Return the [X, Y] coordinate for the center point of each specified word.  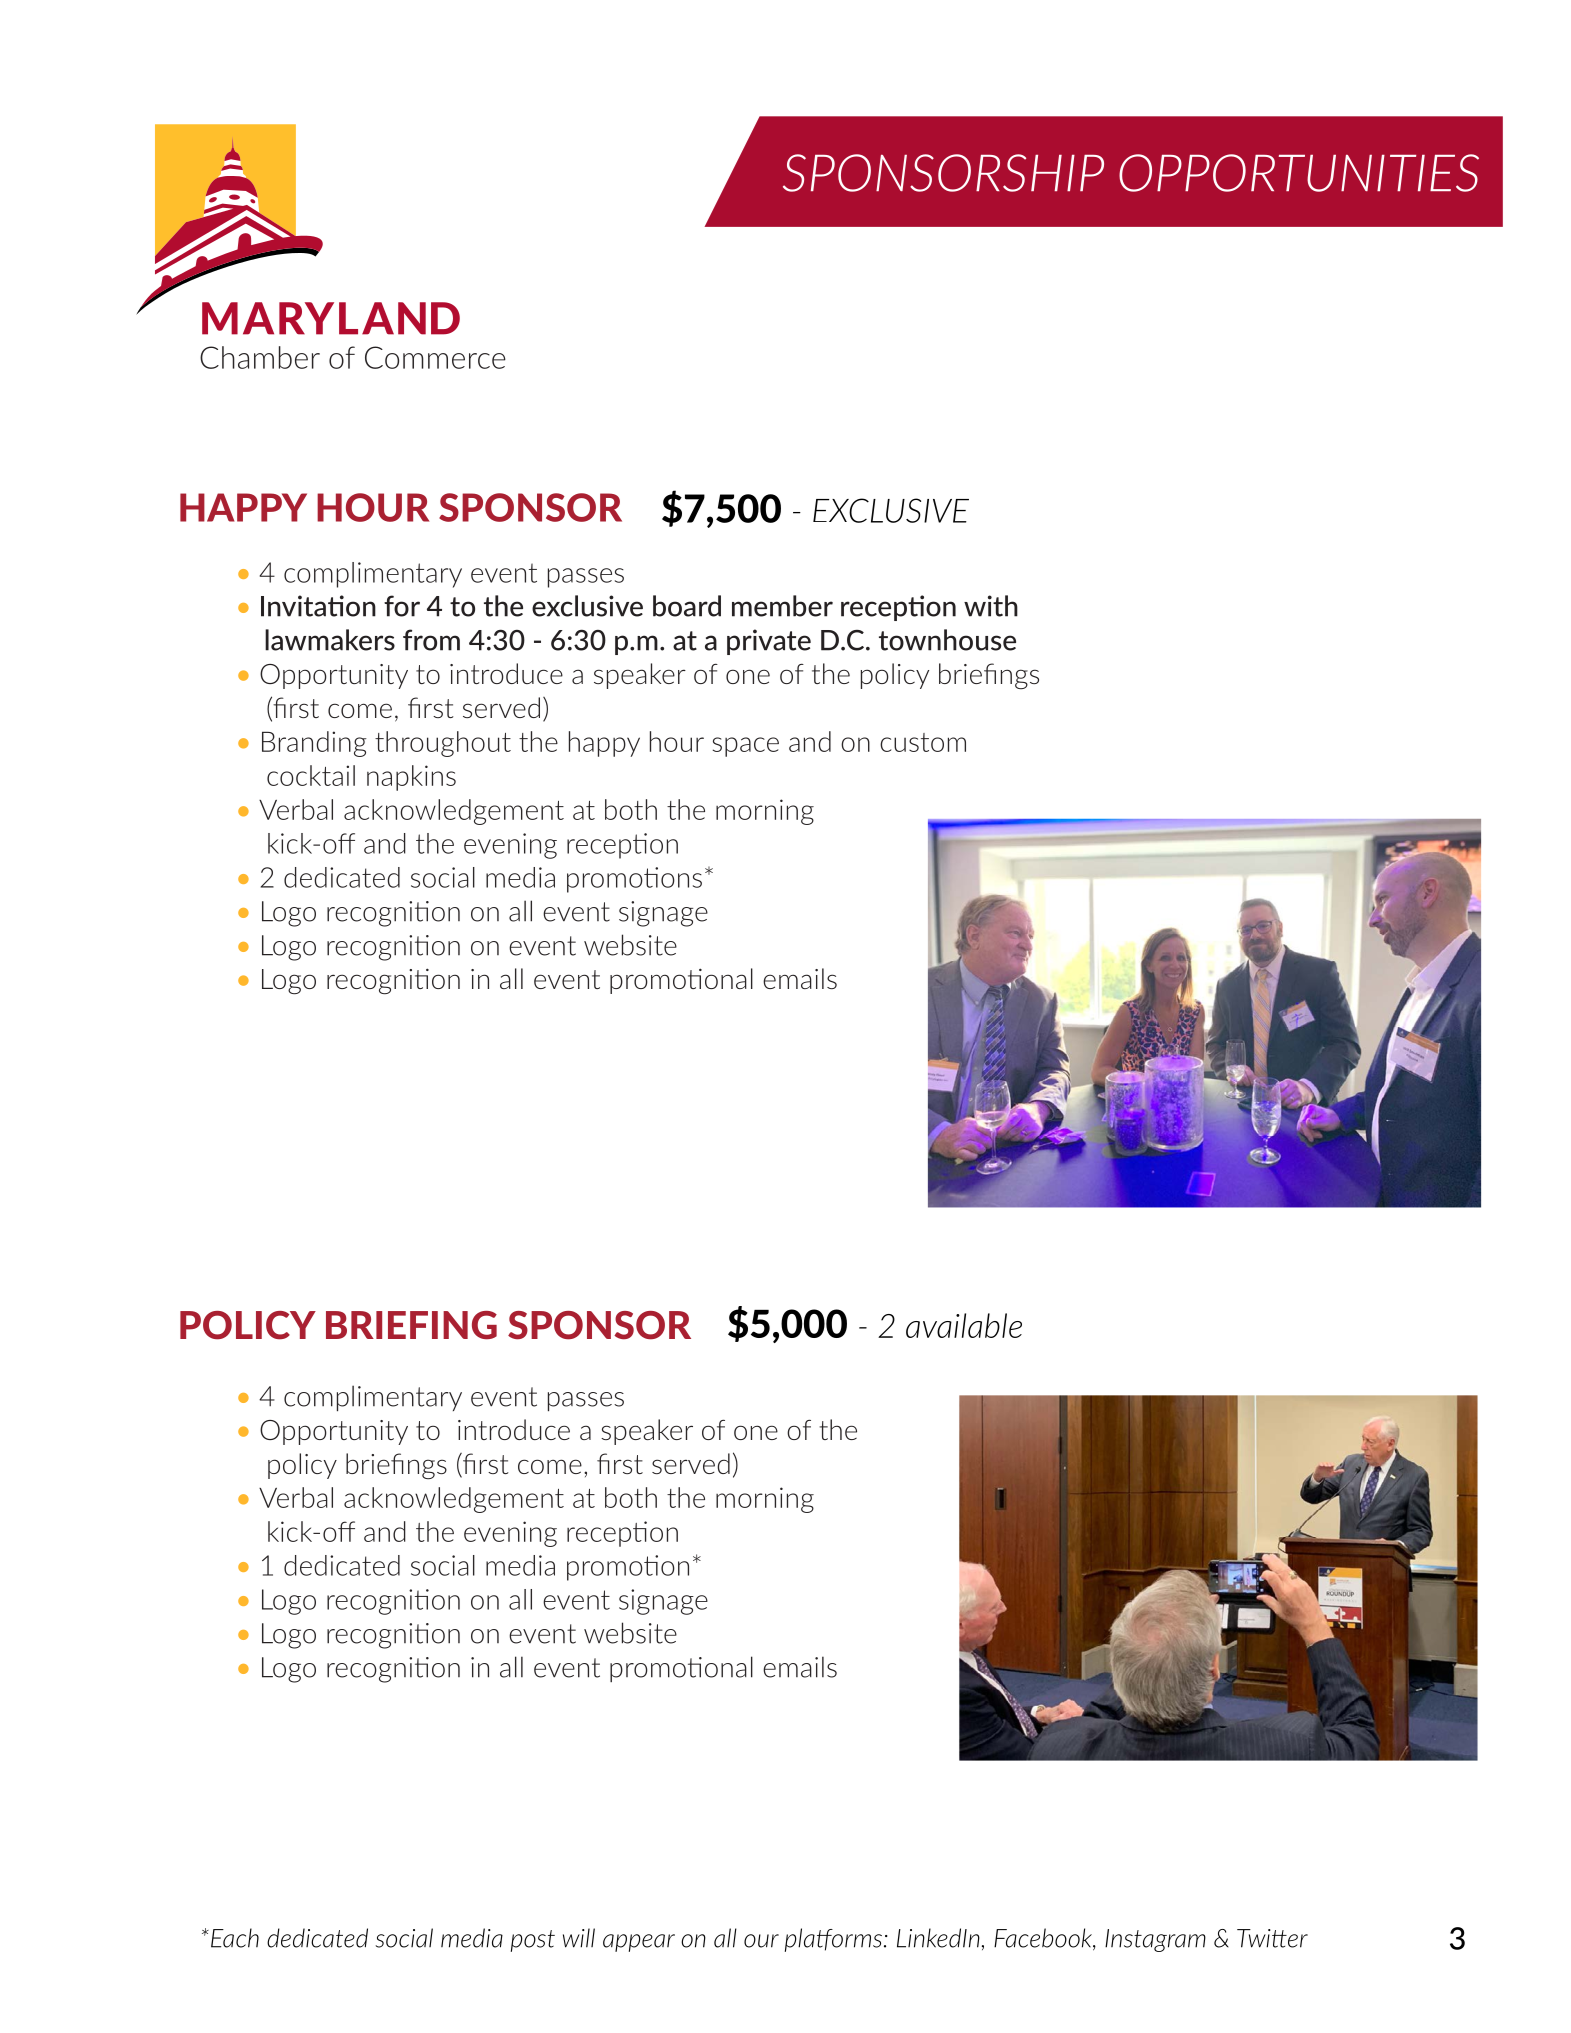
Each [235, 1938]
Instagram [1155, 1940]
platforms [833, 1940]
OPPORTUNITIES [1299, 173]
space [746, 747]
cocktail [311, 775]
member [782, 606]
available [964, 1325]
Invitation [318, 606]
